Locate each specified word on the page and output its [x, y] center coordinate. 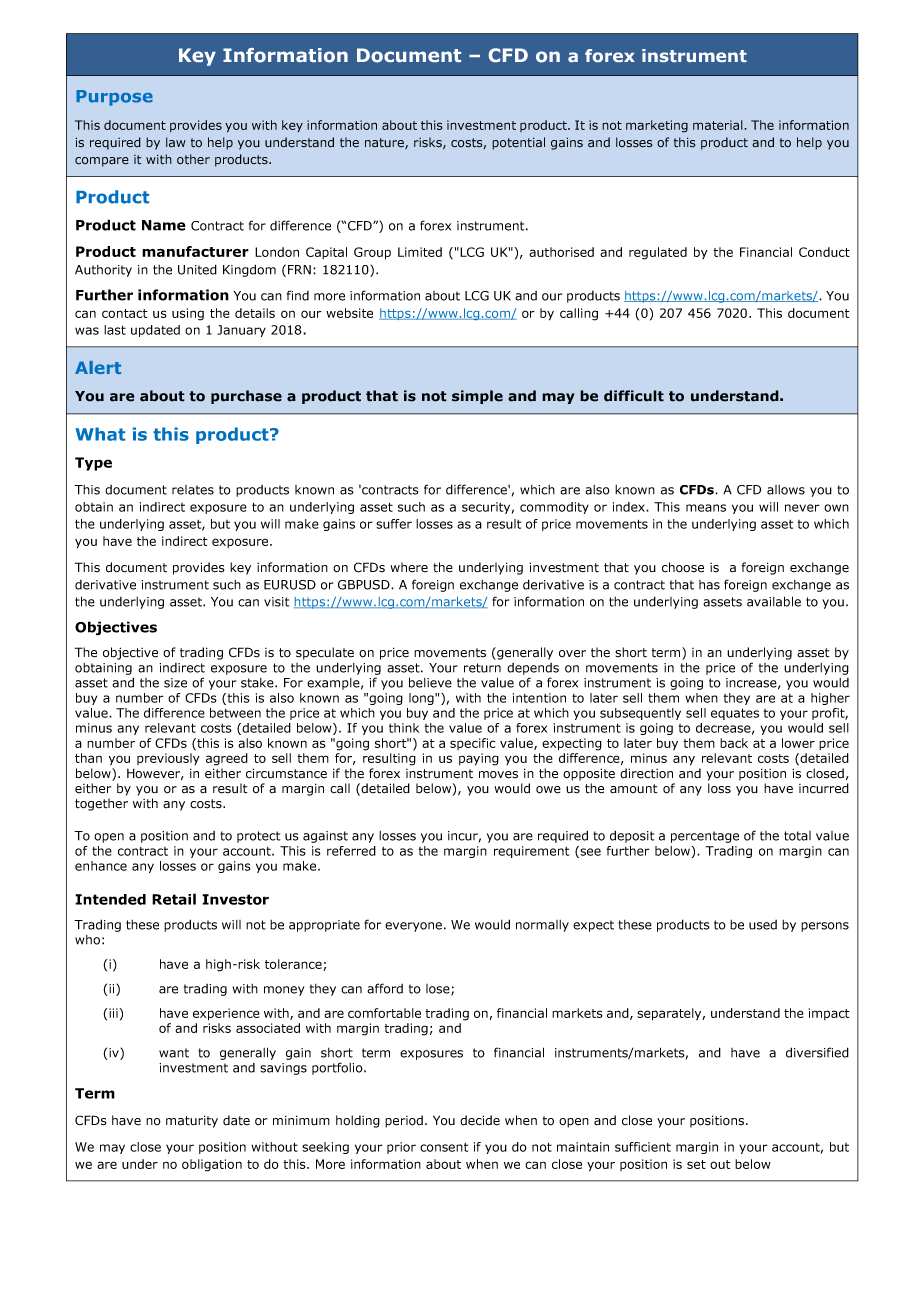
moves [498, 775]
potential [518, 143]
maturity [192, 1121]
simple [477, 397]
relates [193, 490]
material [719, 125]
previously [168, 759]
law [176, 142]
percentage [705, 837]
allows [786, 490]
